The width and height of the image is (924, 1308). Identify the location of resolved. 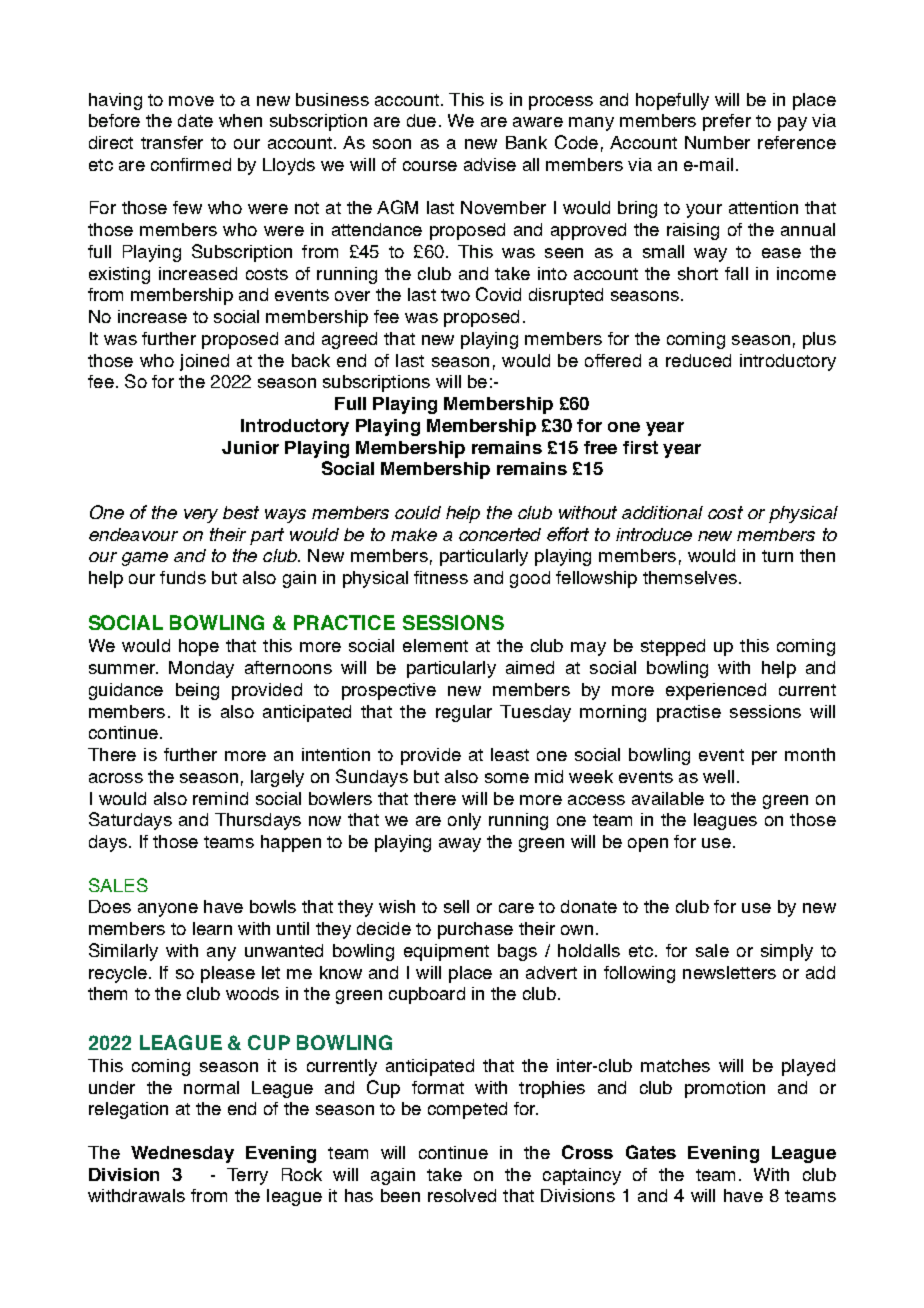
(462, 1195).
